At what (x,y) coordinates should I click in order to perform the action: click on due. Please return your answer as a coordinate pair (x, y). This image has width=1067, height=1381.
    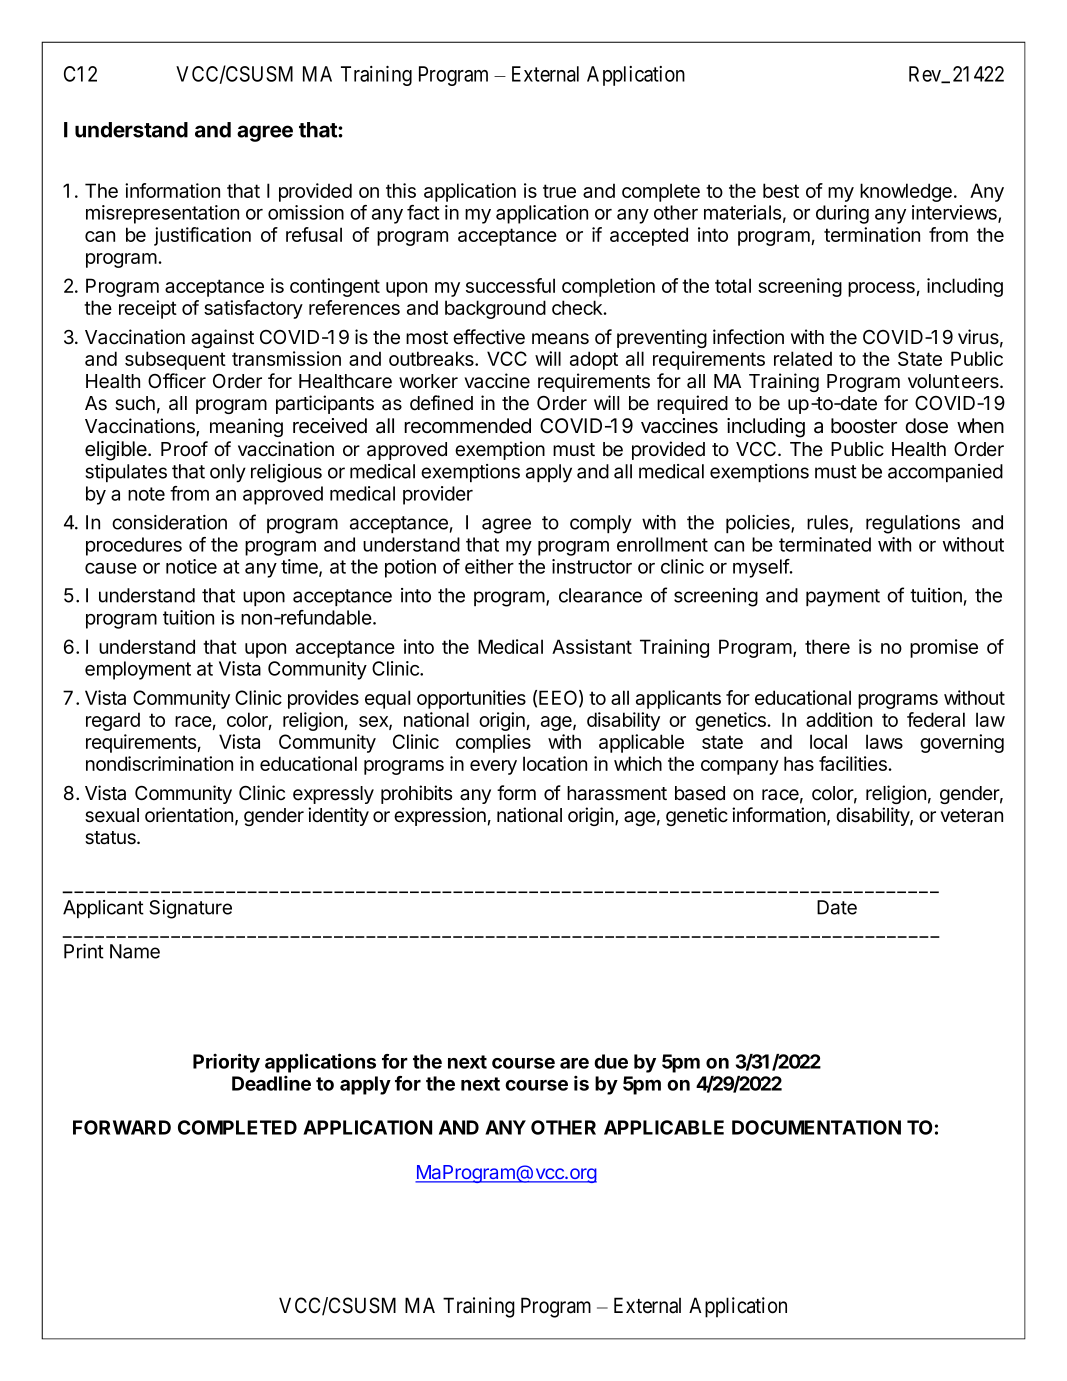
    Looking at the image, I should click on (611, 1061).
